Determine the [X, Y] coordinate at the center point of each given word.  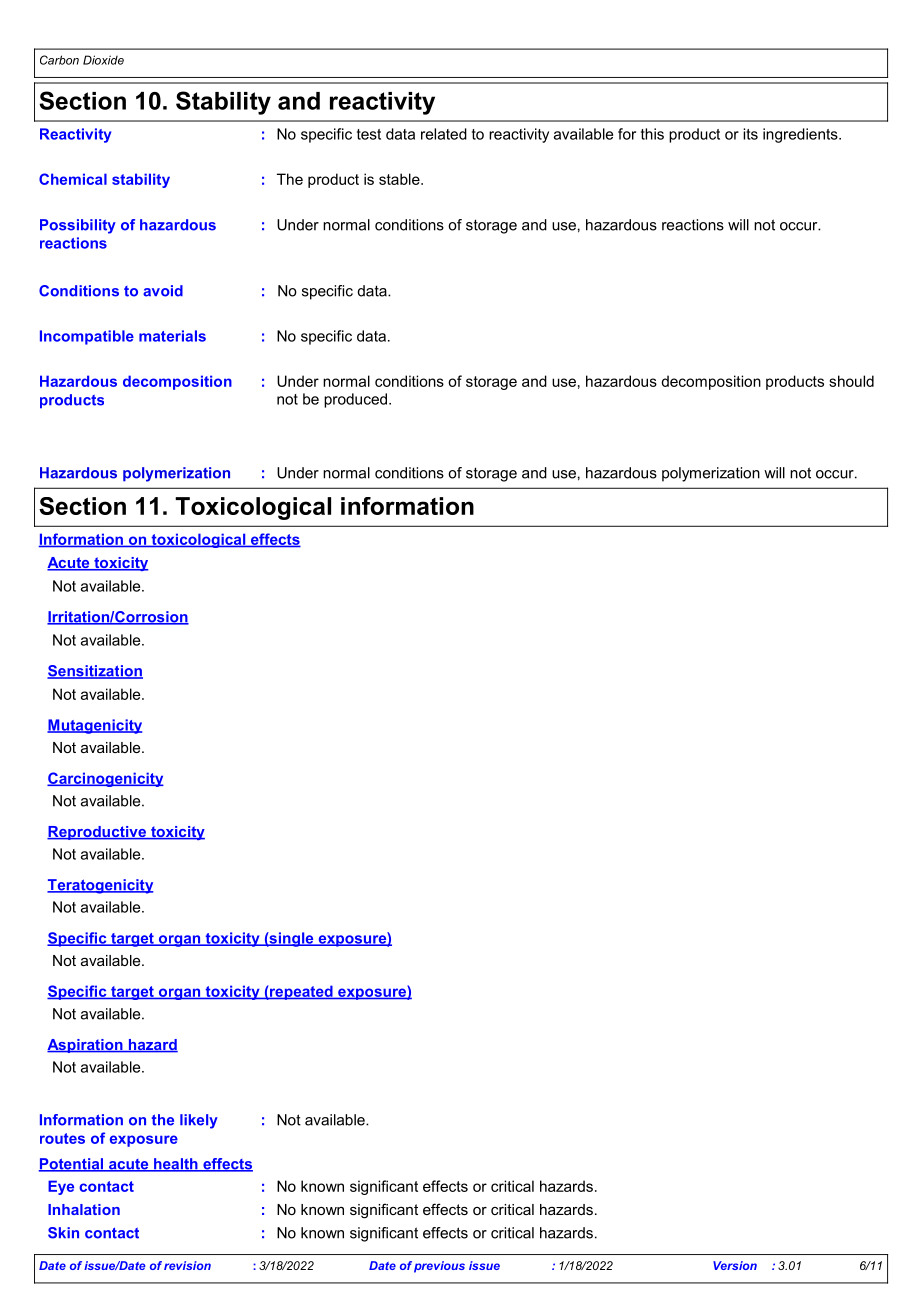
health [176, 1165]
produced [355, 400]
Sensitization [95, 672]
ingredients [801, 135]
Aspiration [86, 1046]
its [750, 134]
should [851, 381]
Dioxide [103, 60]
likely [199, 1121]
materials [172, 336]
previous [439, 1267]
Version [735, 1265]
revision [187, 1265]
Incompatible [87, 337]
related [444, 134]
